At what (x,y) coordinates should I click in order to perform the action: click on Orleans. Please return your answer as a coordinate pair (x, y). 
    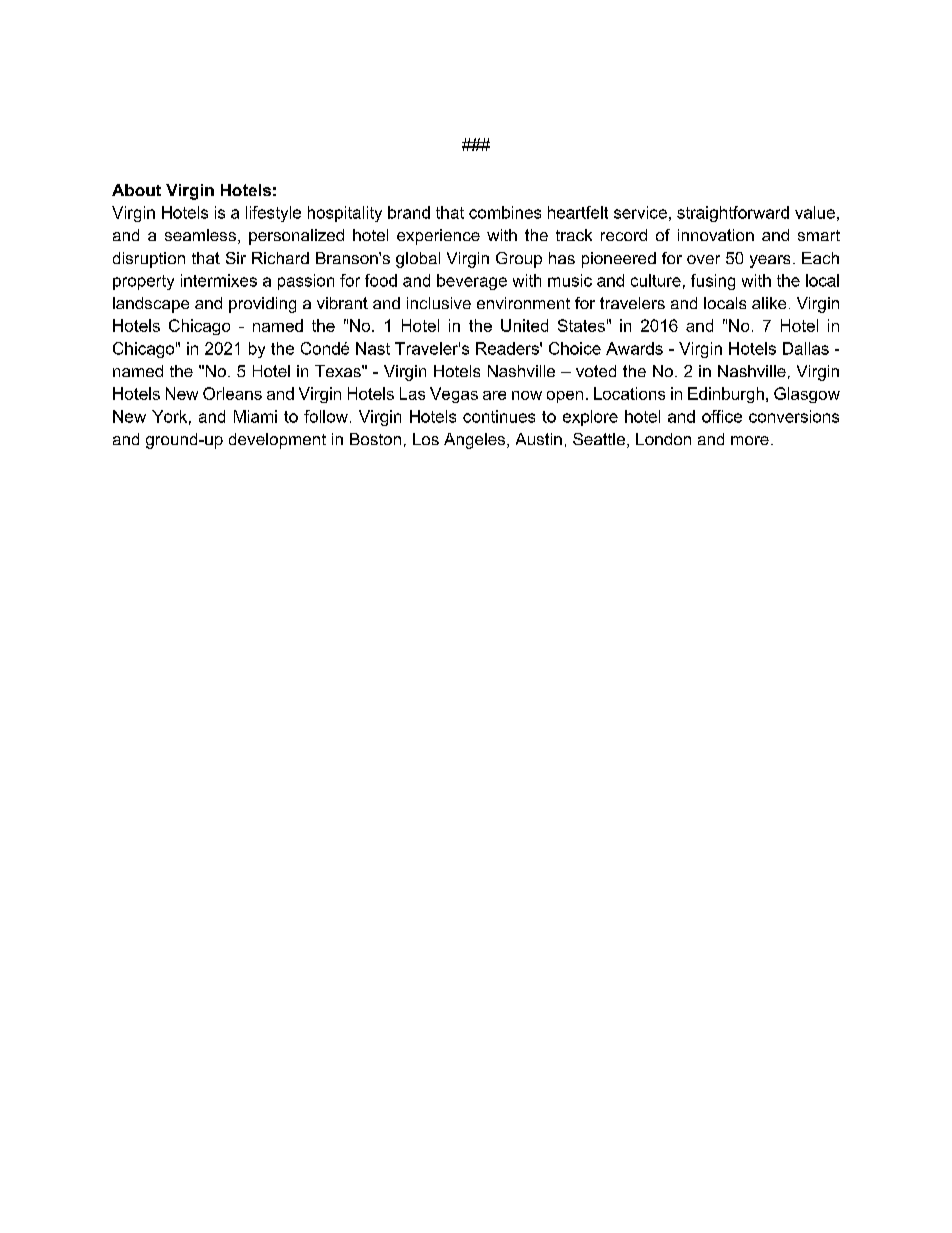
    Looking at the image, I should click on (232, 393).
